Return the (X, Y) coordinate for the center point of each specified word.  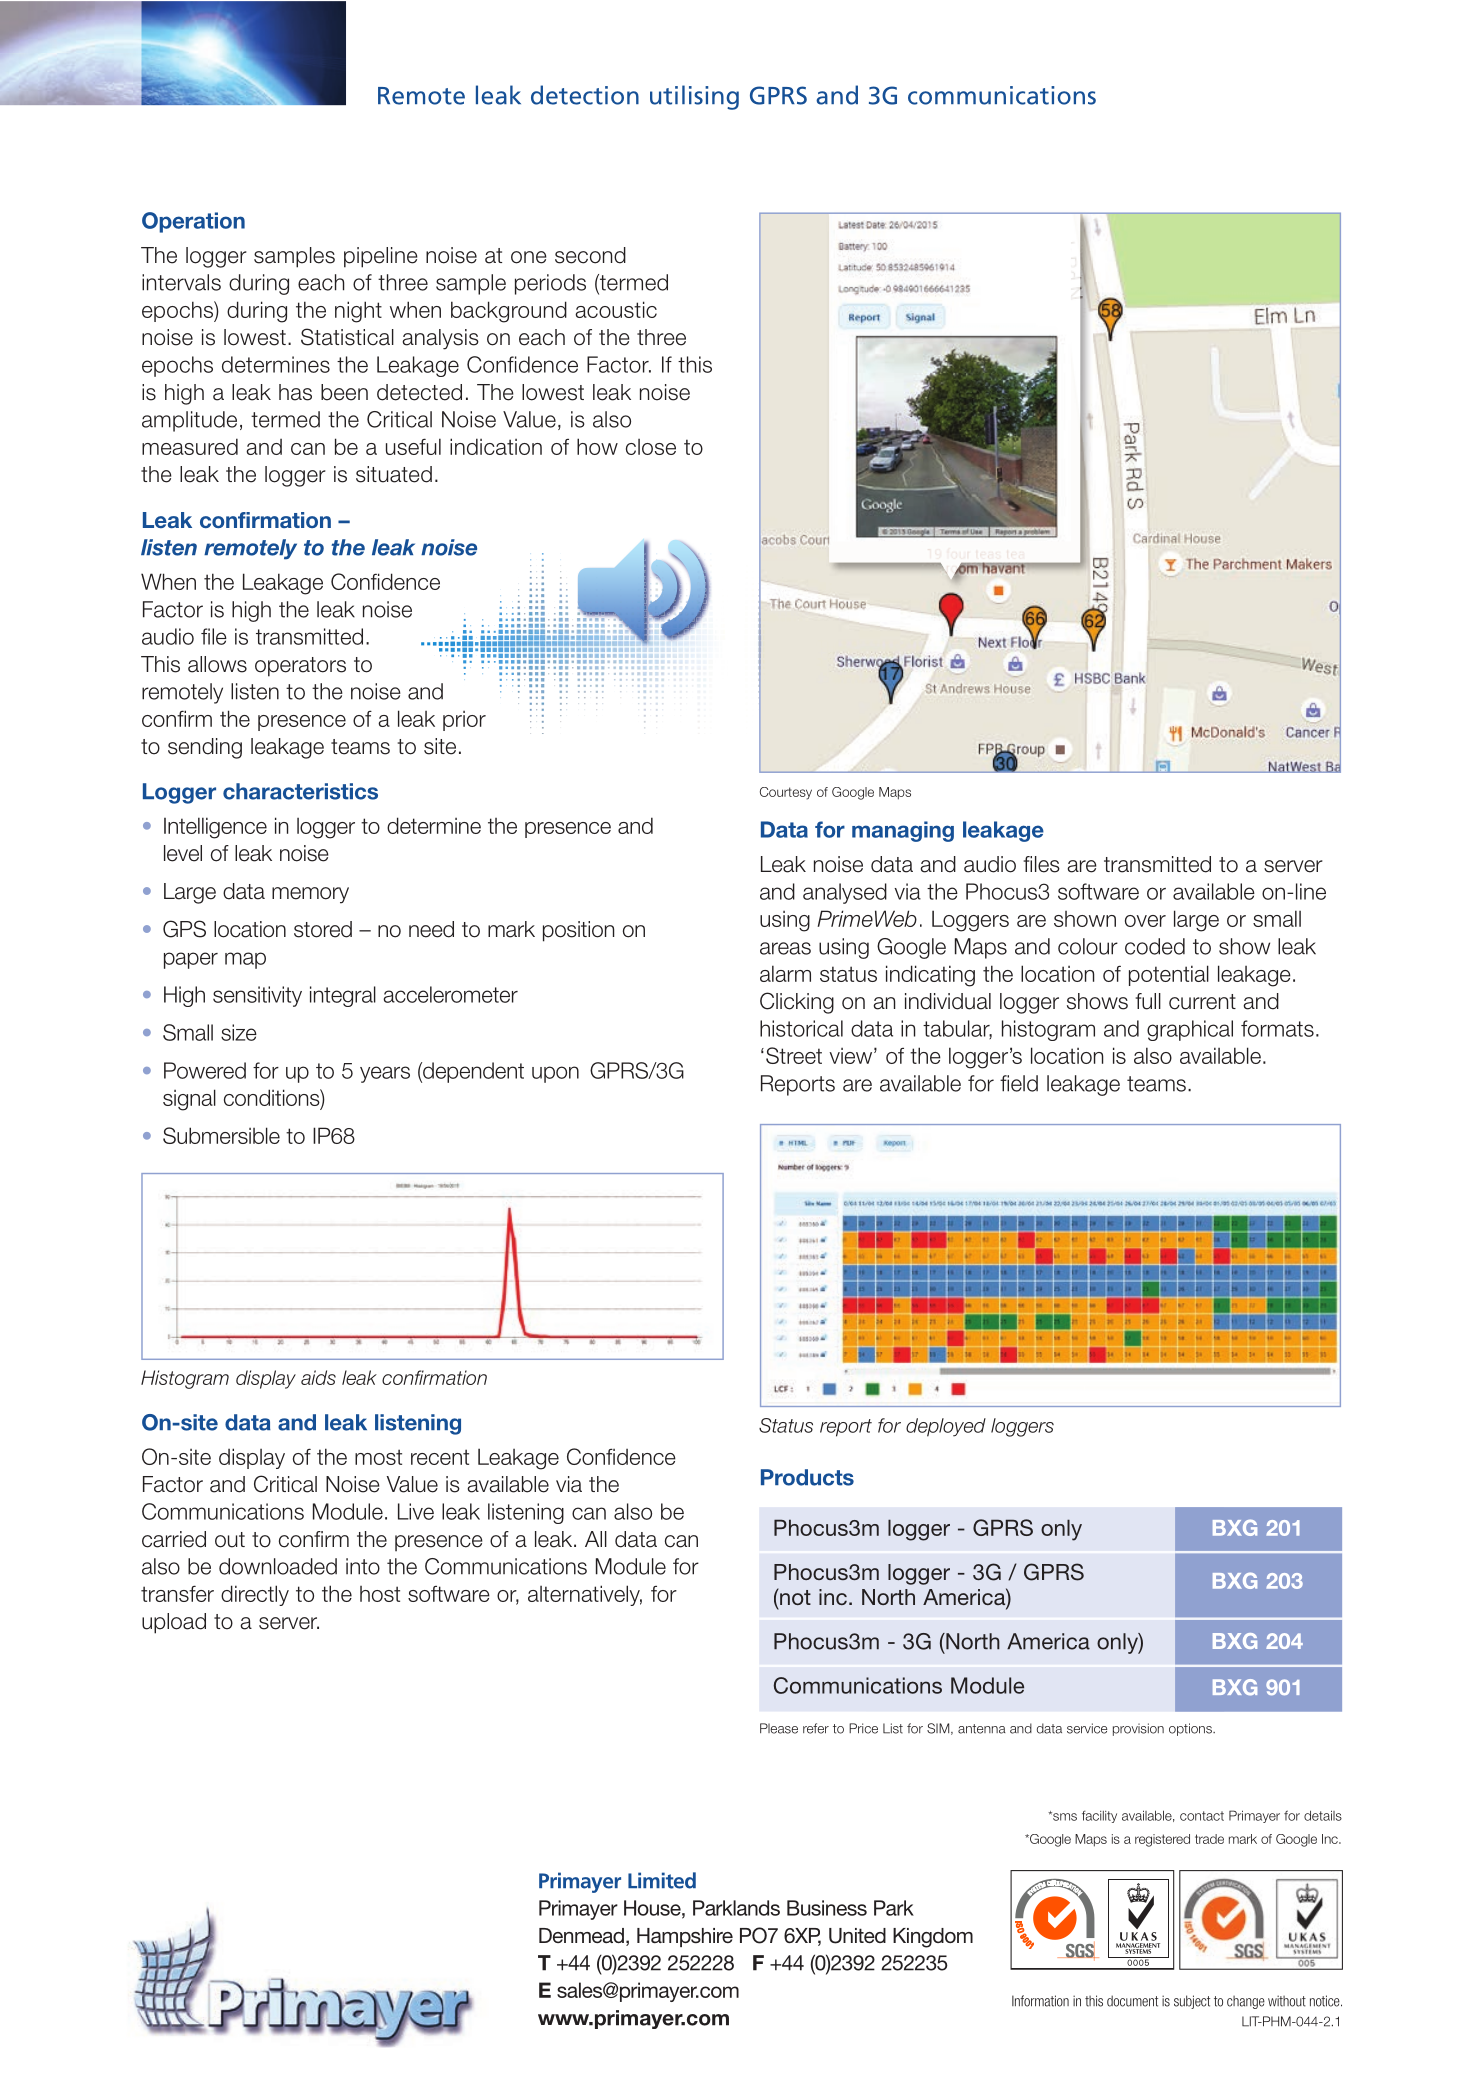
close (651, 447)
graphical (1190, 1030)
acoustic (616, 309)
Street (794, 1055)
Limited (662, 1880)
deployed (946, 1427)
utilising (694, 97)
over (1145, 921)
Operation (193, 222)
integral (343, 996)
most (378, 1457)
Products (807, 1477)
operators (300, 667)
